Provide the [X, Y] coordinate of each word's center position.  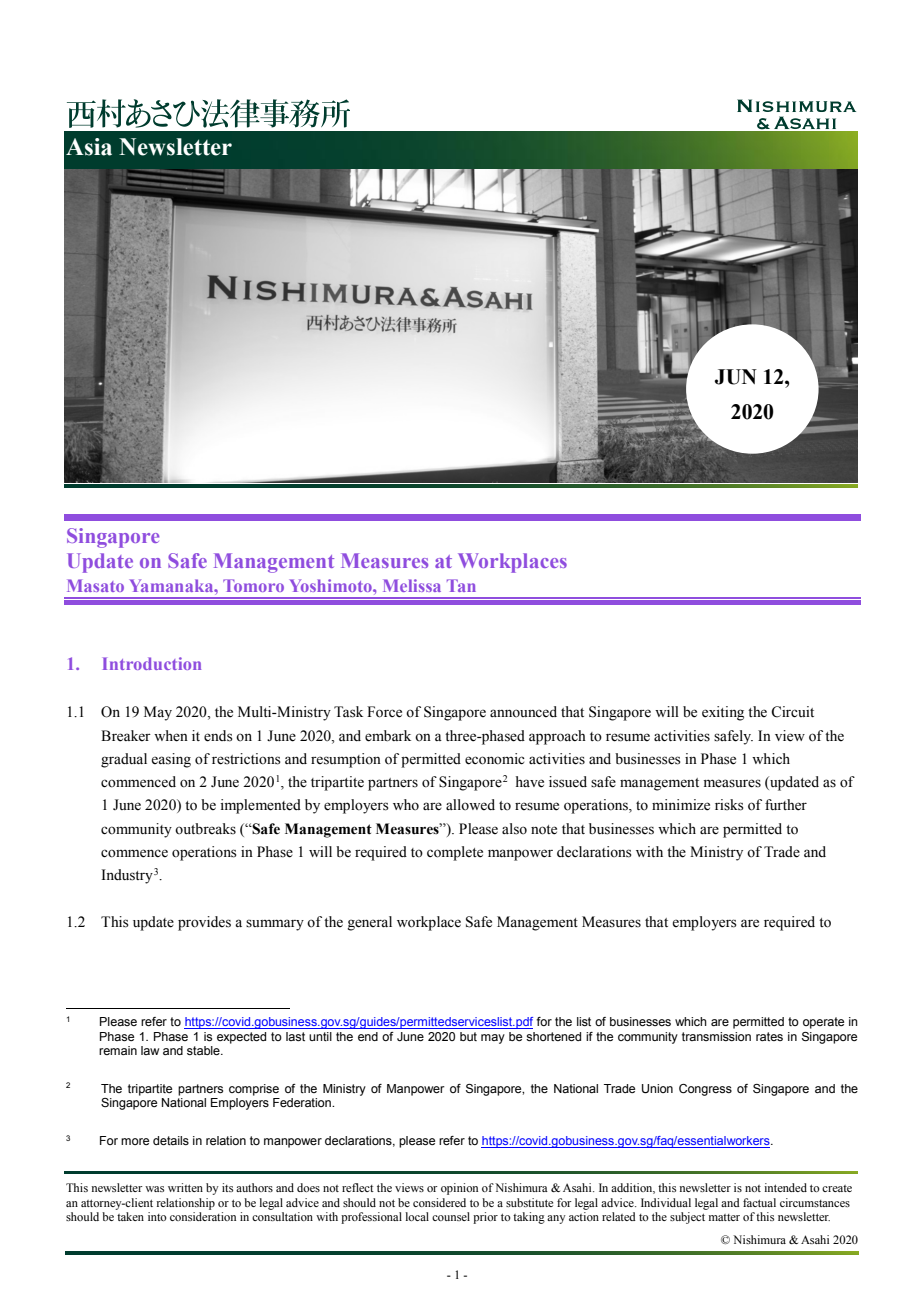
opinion [459, 1189]
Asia [89, 147]
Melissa [412, 585]
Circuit [792, 712]
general [369, 923]
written [185, 1187]
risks [729, 805]
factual [759, 1202]
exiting [723, 713]
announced [523, 712]
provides [204, 923]
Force [384, 712]
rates [769, 1036]
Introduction [152, 663]
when [171, 736]
